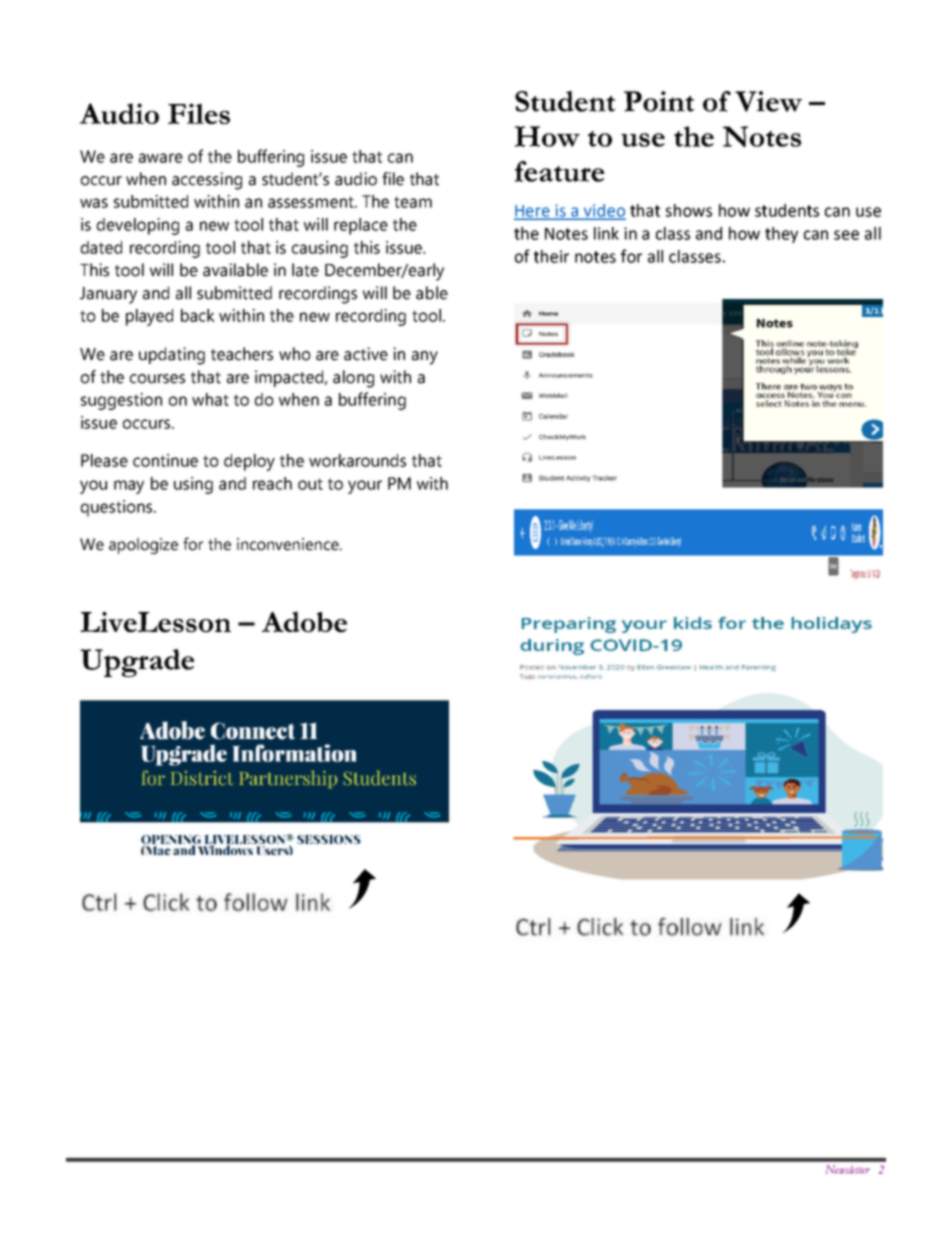 The image size is (952, 1233). I want to click on questions, so click(118, 508).
